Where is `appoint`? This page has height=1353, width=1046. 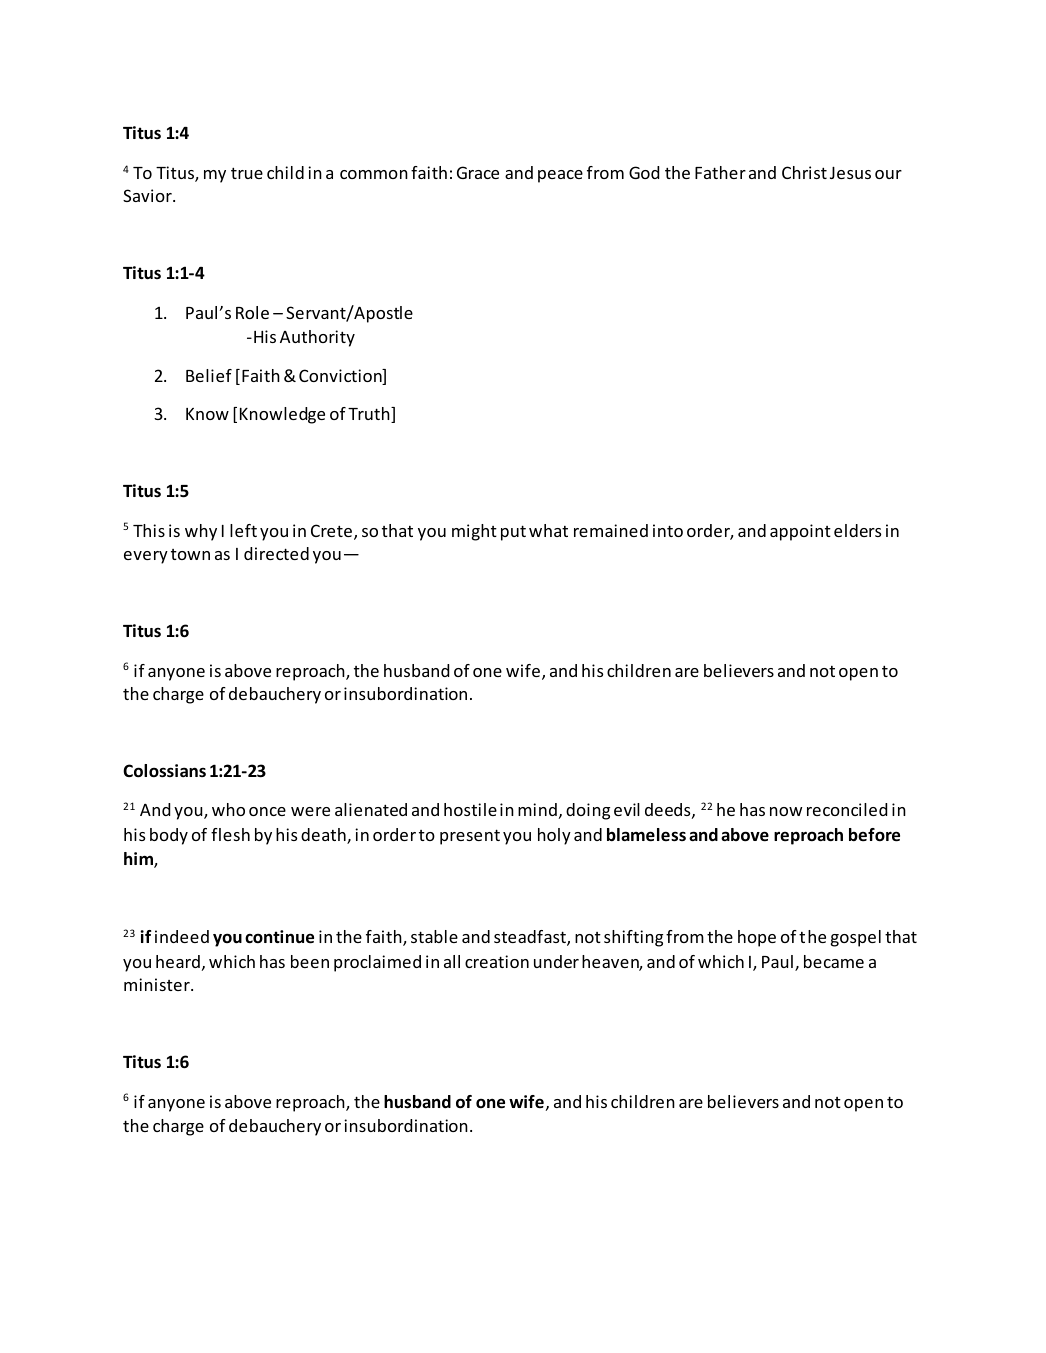 appoint is located at coordinates (800, 532).
